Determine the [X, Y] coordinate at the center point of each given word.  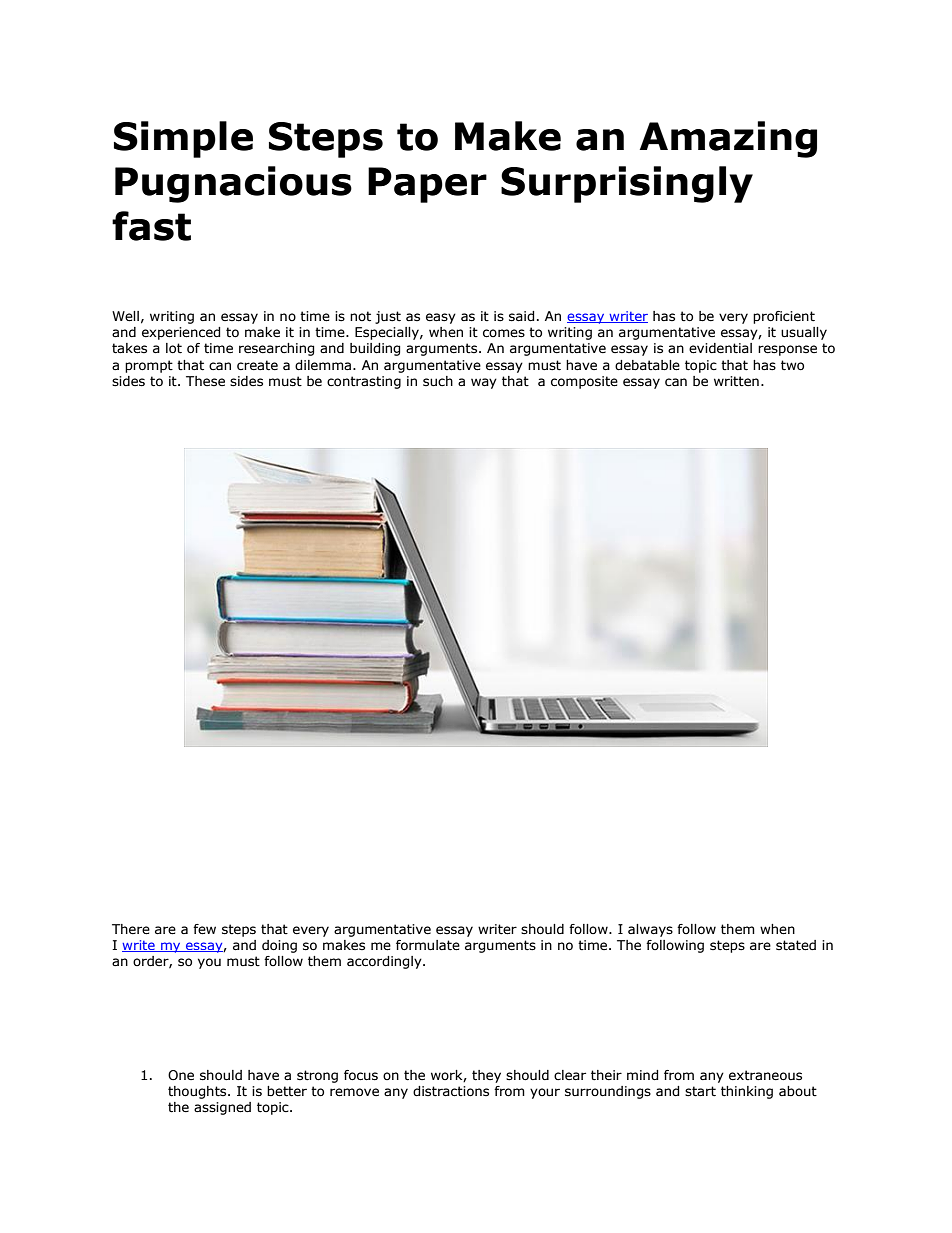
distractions [451, 1091]
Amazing [728, 139]
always [650, 930]
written [736, 381]
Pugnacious [233, 184]
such [438, 381]
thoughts [198, 1092]
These [205, 381]
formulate [428, 945]
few [204, 929]
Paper [427, 185]
